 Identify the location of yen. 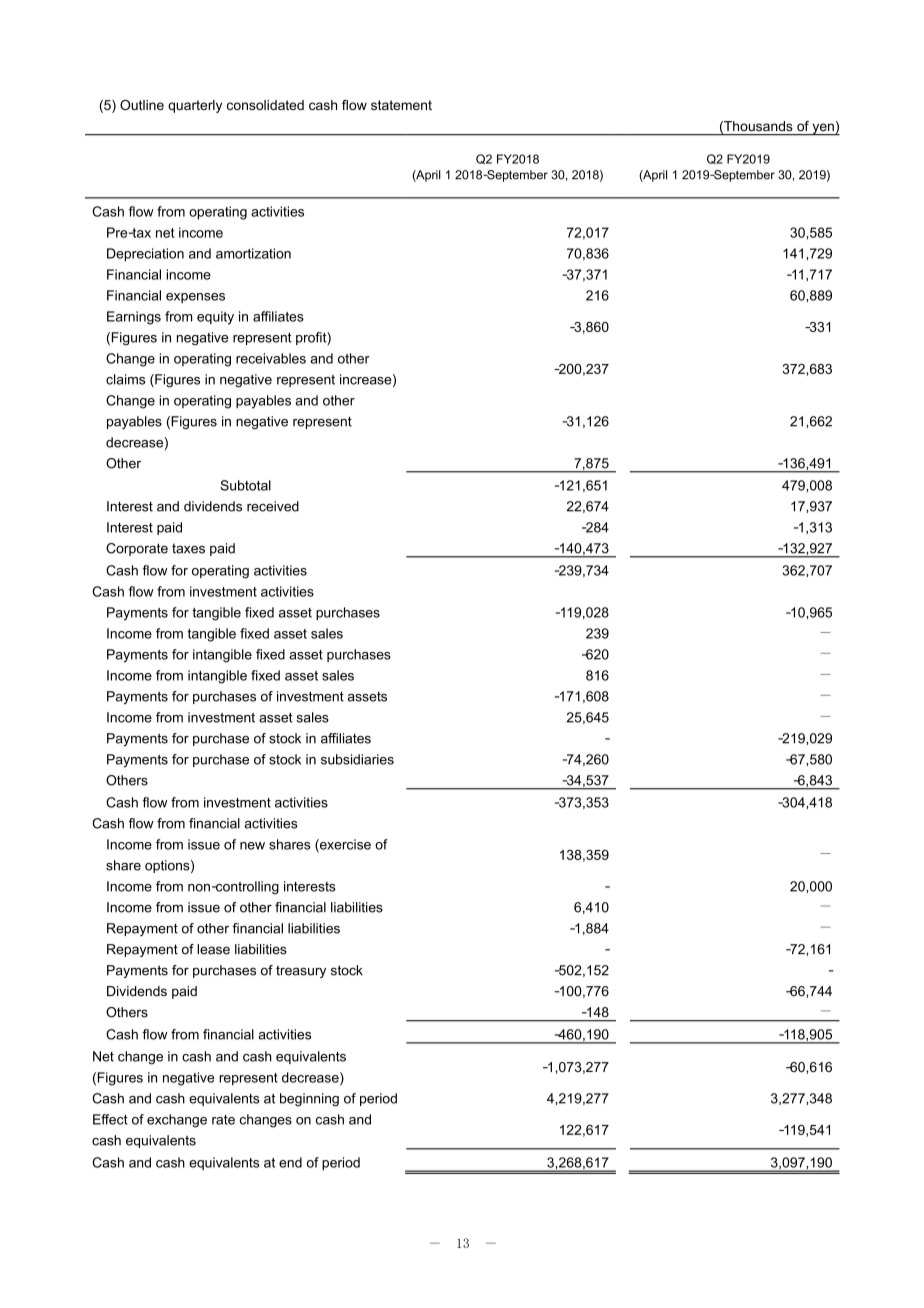
(823, 129).
